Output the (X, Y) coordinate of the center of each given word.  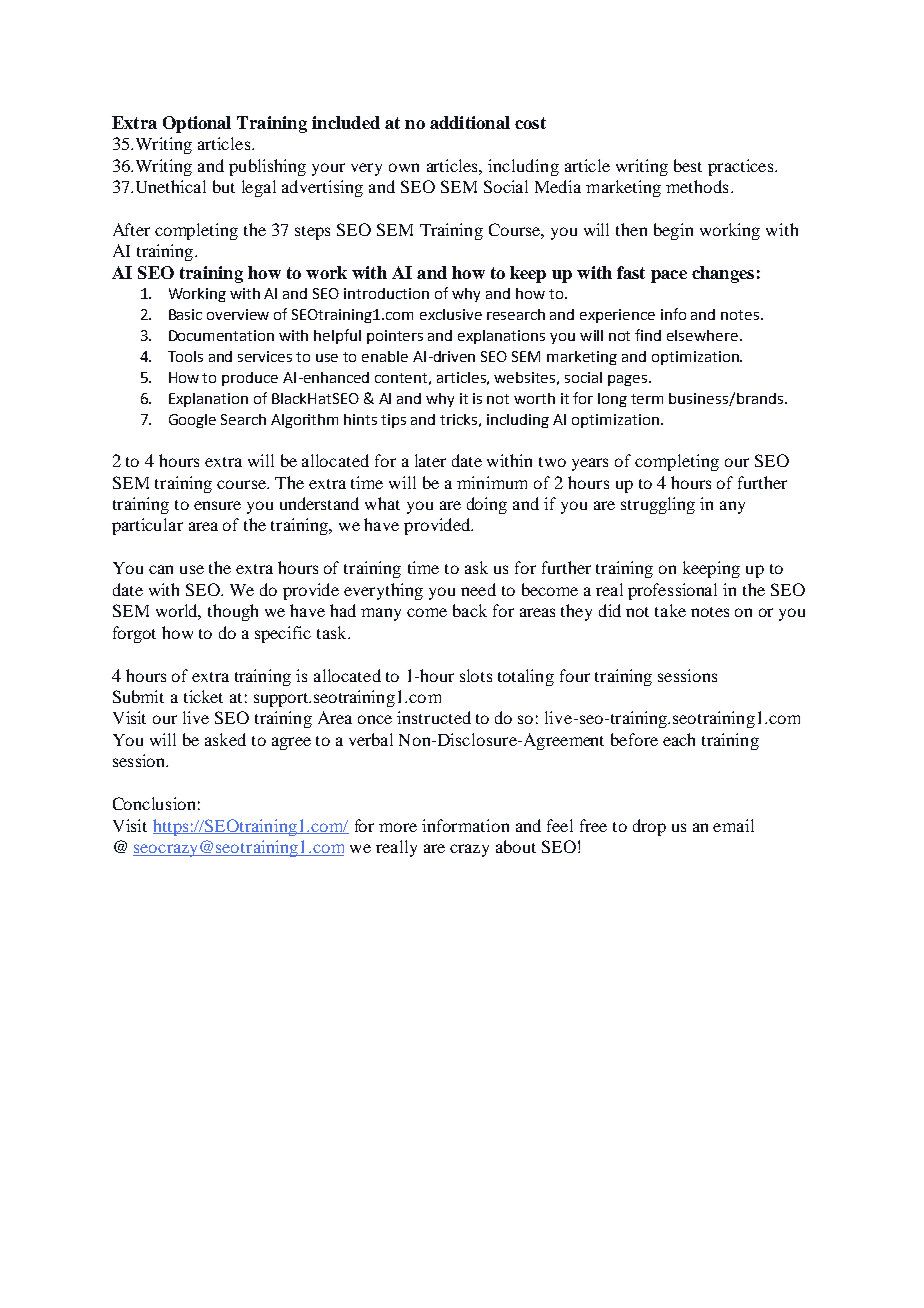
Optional (197, 124)
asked (225, 739)
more (398, 827)
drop (649, 827)
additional (470, 122)
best (688, 165)
